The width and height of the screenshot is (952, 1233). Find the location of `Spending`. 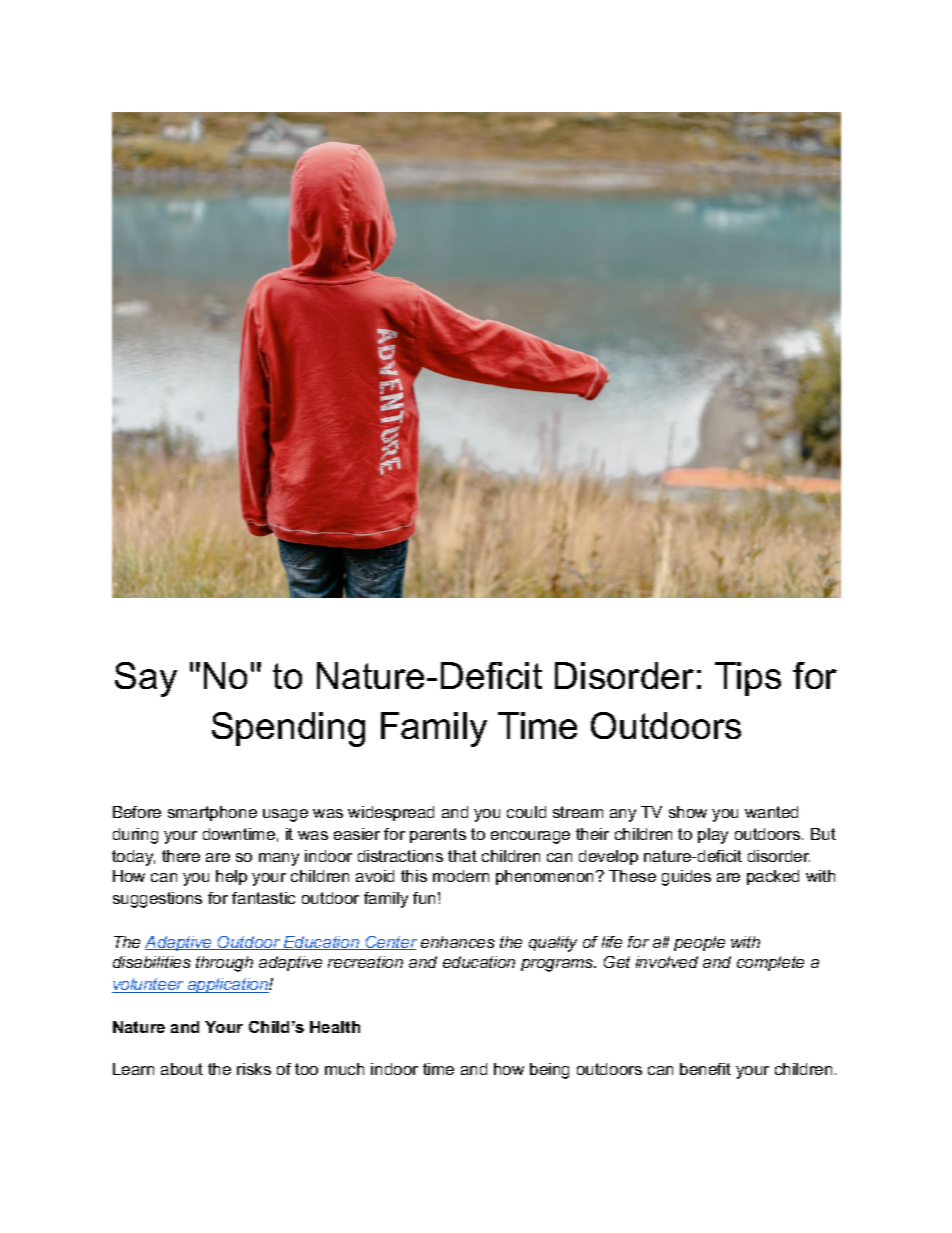

Spending is located at coordinates (288, 729).
